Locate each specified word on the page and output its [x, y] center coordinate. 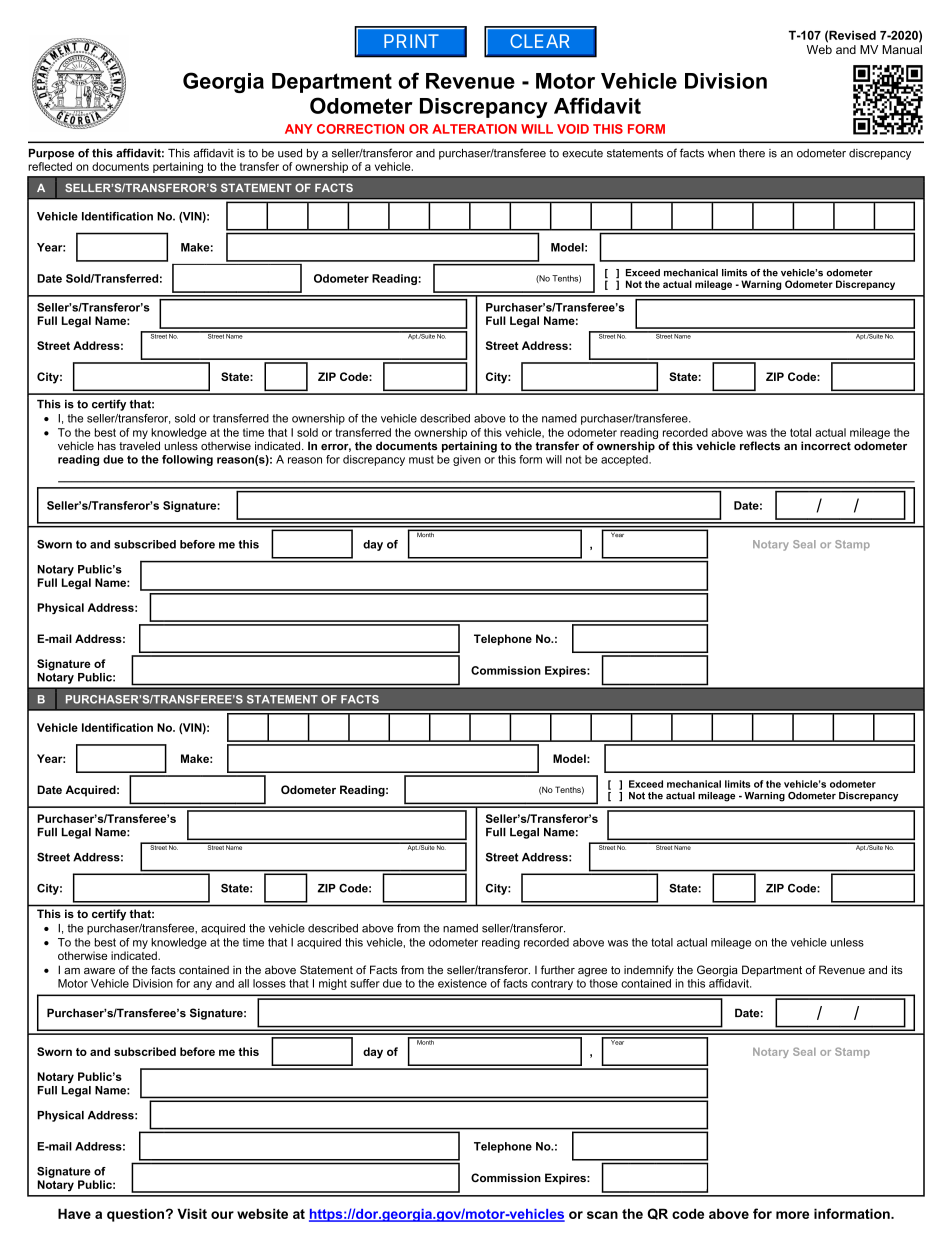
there [752, 153]
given [467, 460]
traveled [139, 445]
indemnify [649, 971]
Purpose [51, 154]
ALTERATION [474, 129]
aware [99, 971]
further [558, 969]
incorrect [826, 445]
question [135, 1215]
